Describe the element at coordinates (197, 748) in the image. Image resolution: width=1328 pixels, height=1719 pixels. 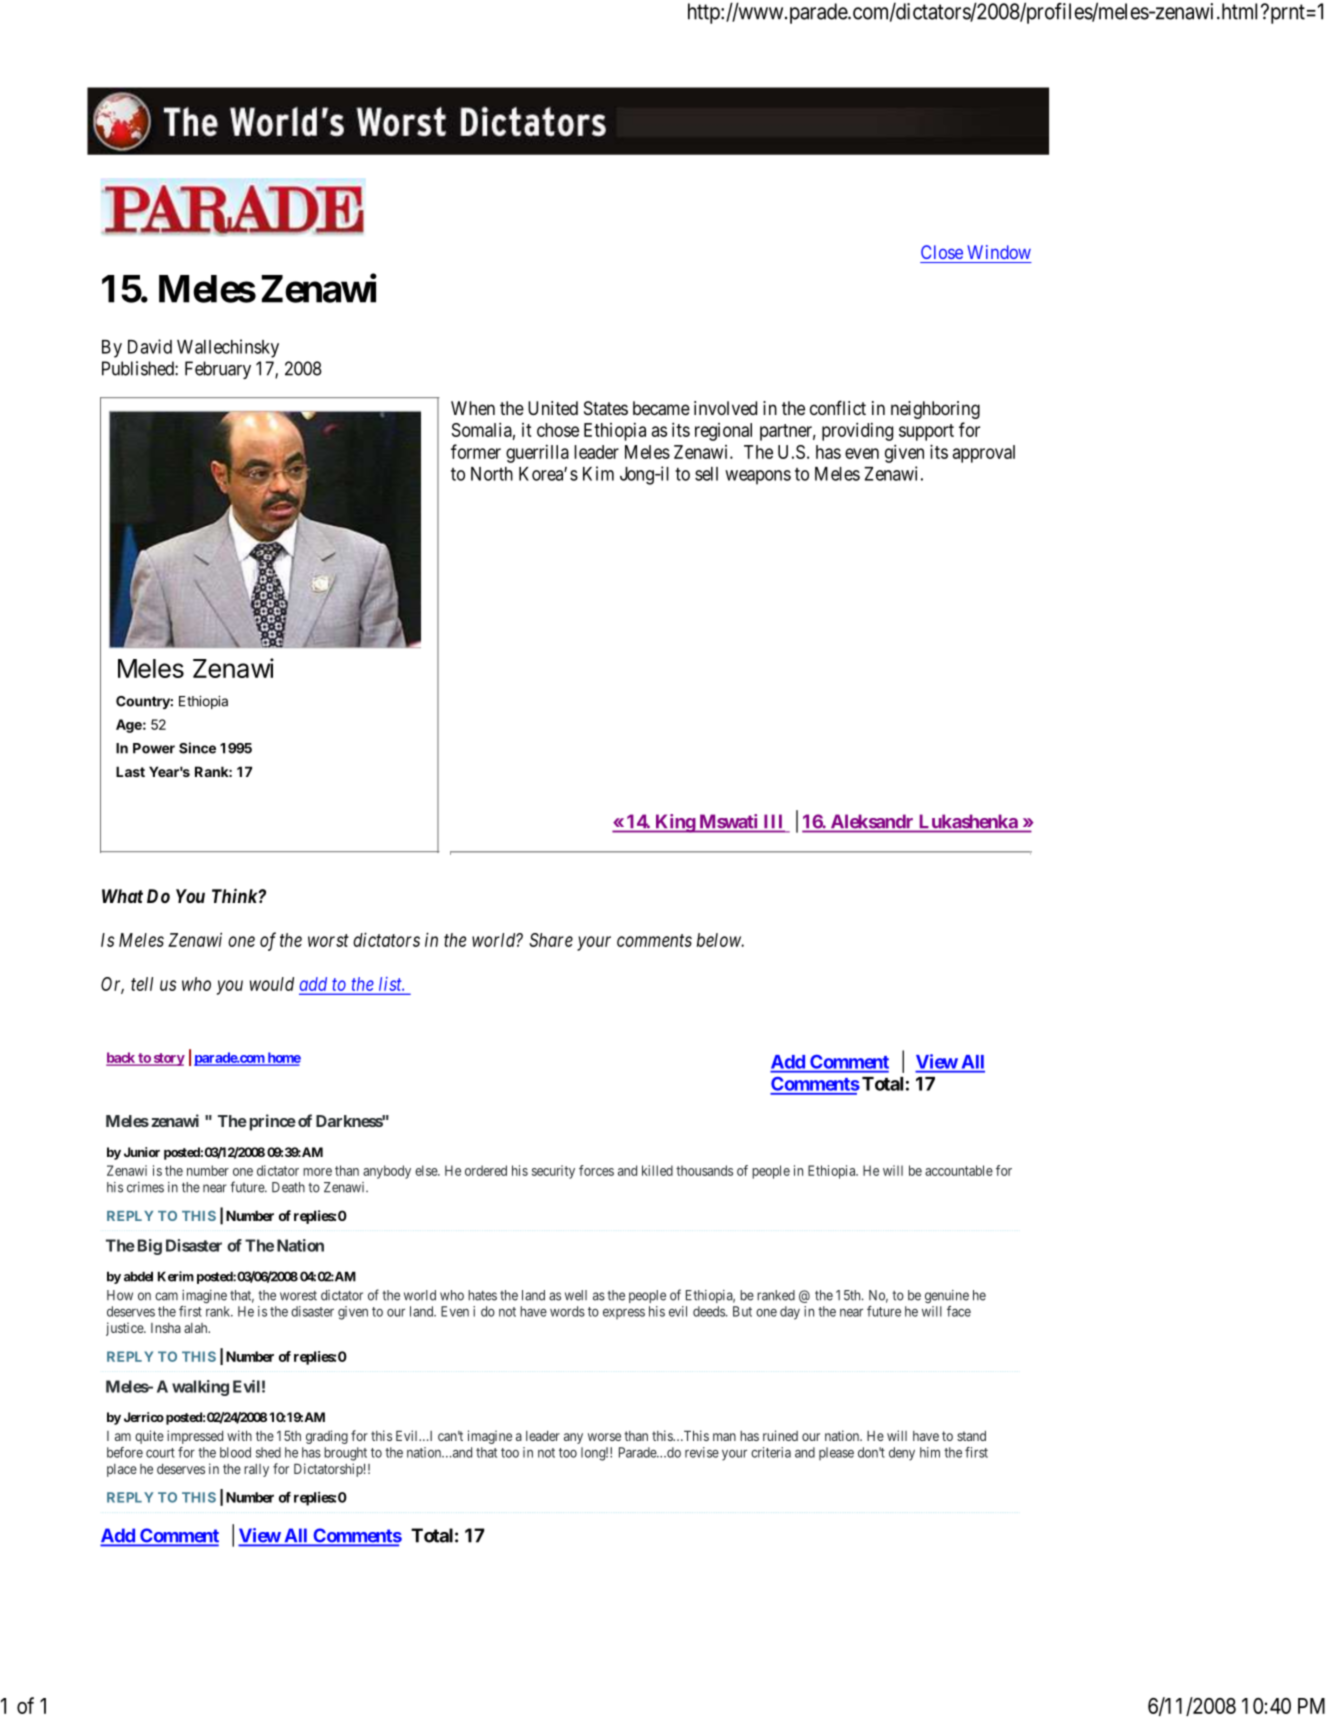
I see `Since` at that location.
